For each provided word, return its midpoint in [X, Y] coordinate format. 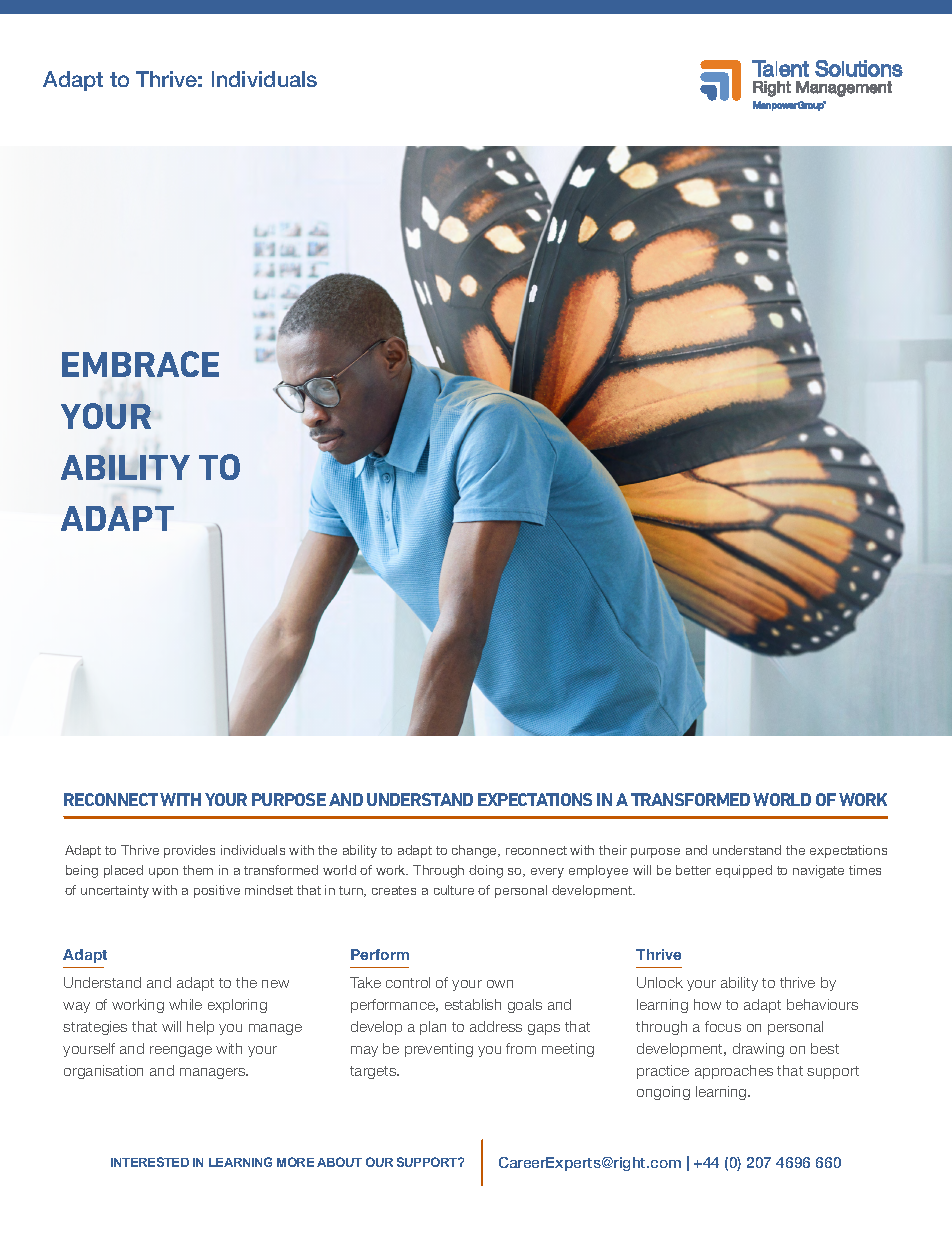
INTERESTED [150, 1162]
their [613, 850]
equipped [744, 871]
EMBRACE [140, 364]
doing [486, 871]
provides [189, 851]
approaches [734, 1072]
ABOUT [339, 1162]
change [476, 851]
